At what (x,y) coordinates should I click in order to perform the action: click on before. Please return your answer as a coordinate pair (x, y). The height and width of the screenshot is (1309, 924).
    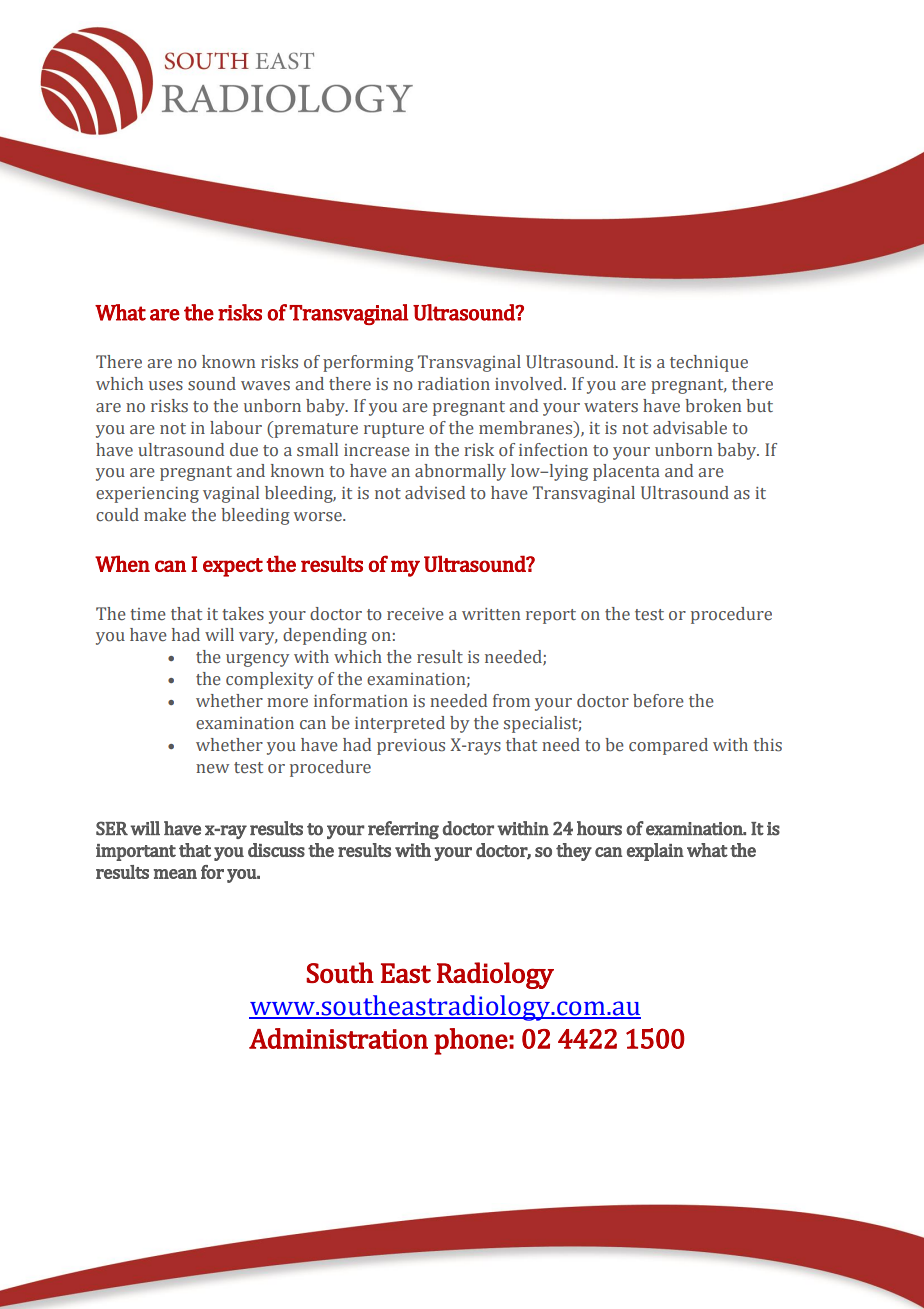
    Looking at the image, I should click on (658, 701).
